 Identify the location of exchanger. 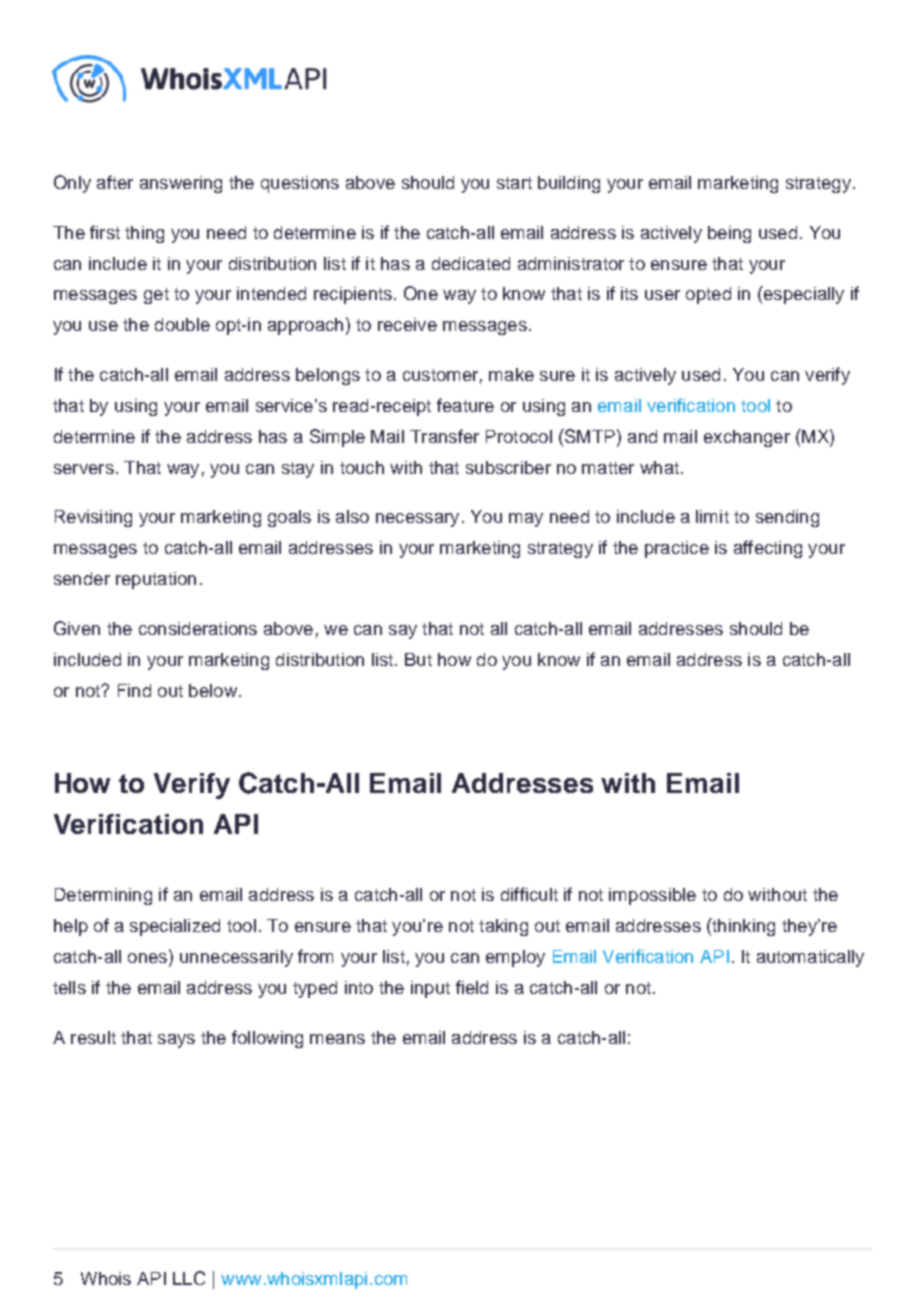
(747, 438).
